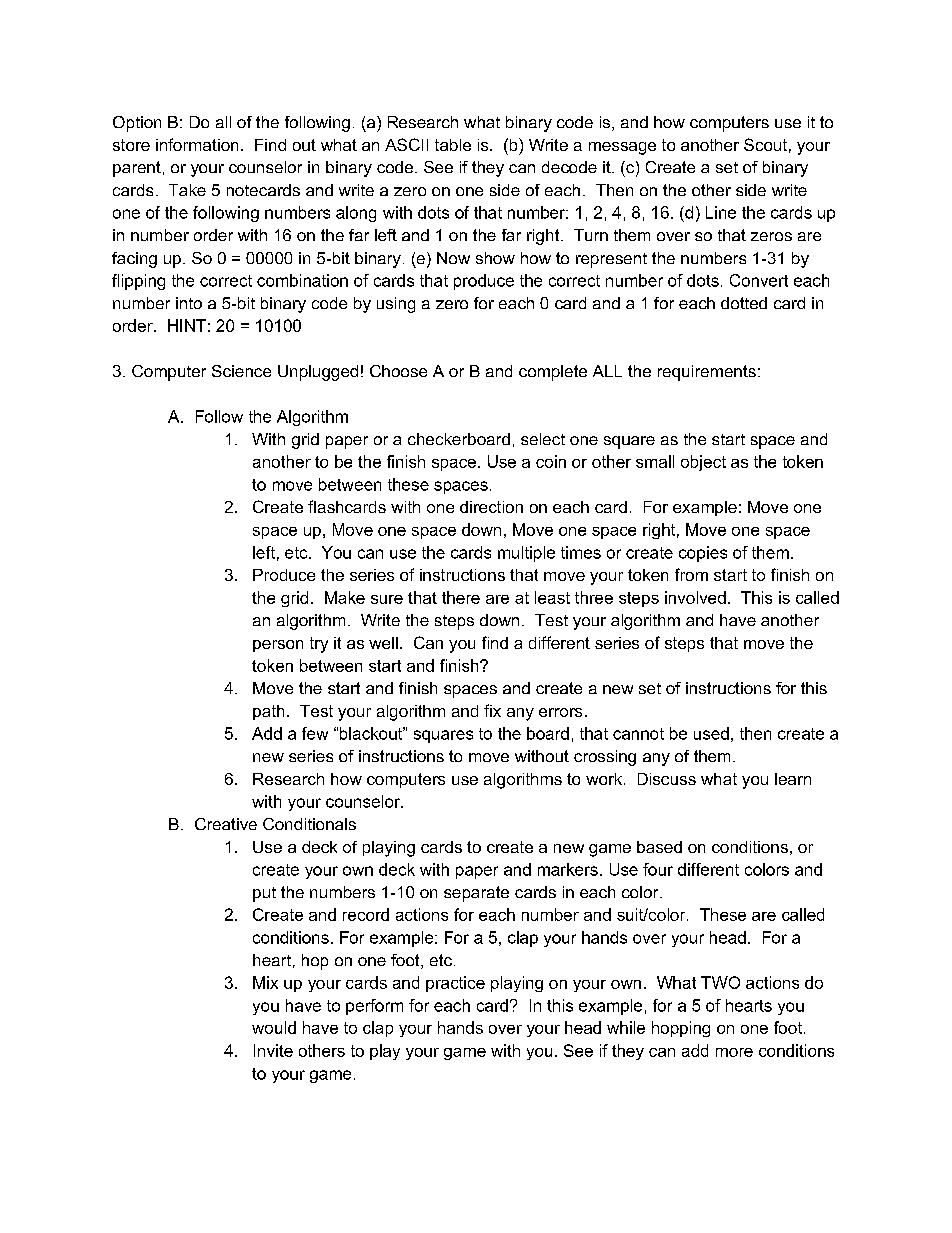 The height and width of the screenshot is (1233, 952). What do you see at coordinates (268, 712) in the screenshot?
I see `path` at bounding box center [268, 712].
